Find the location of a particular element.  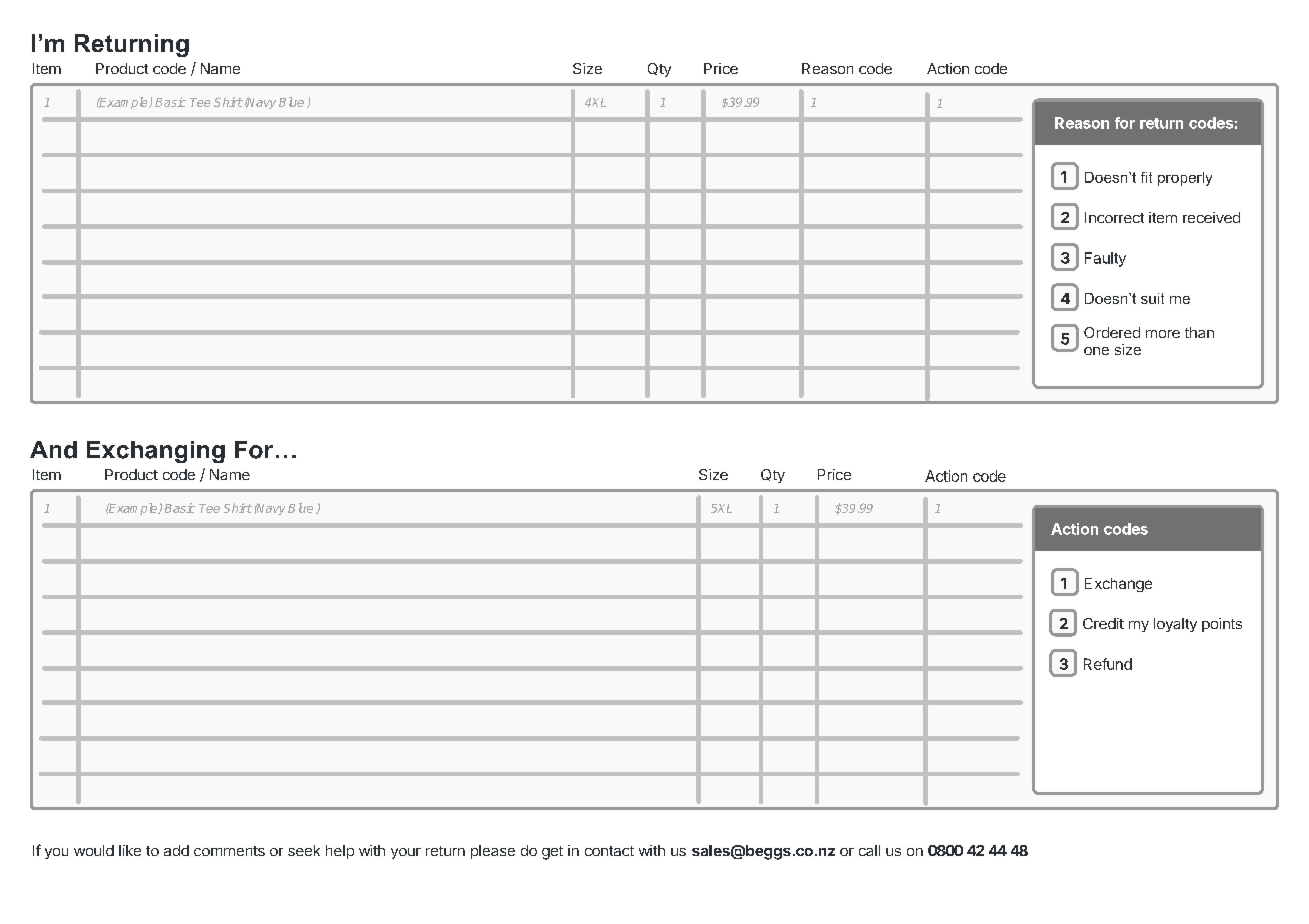

contact is located at coordinates (609, 851).
